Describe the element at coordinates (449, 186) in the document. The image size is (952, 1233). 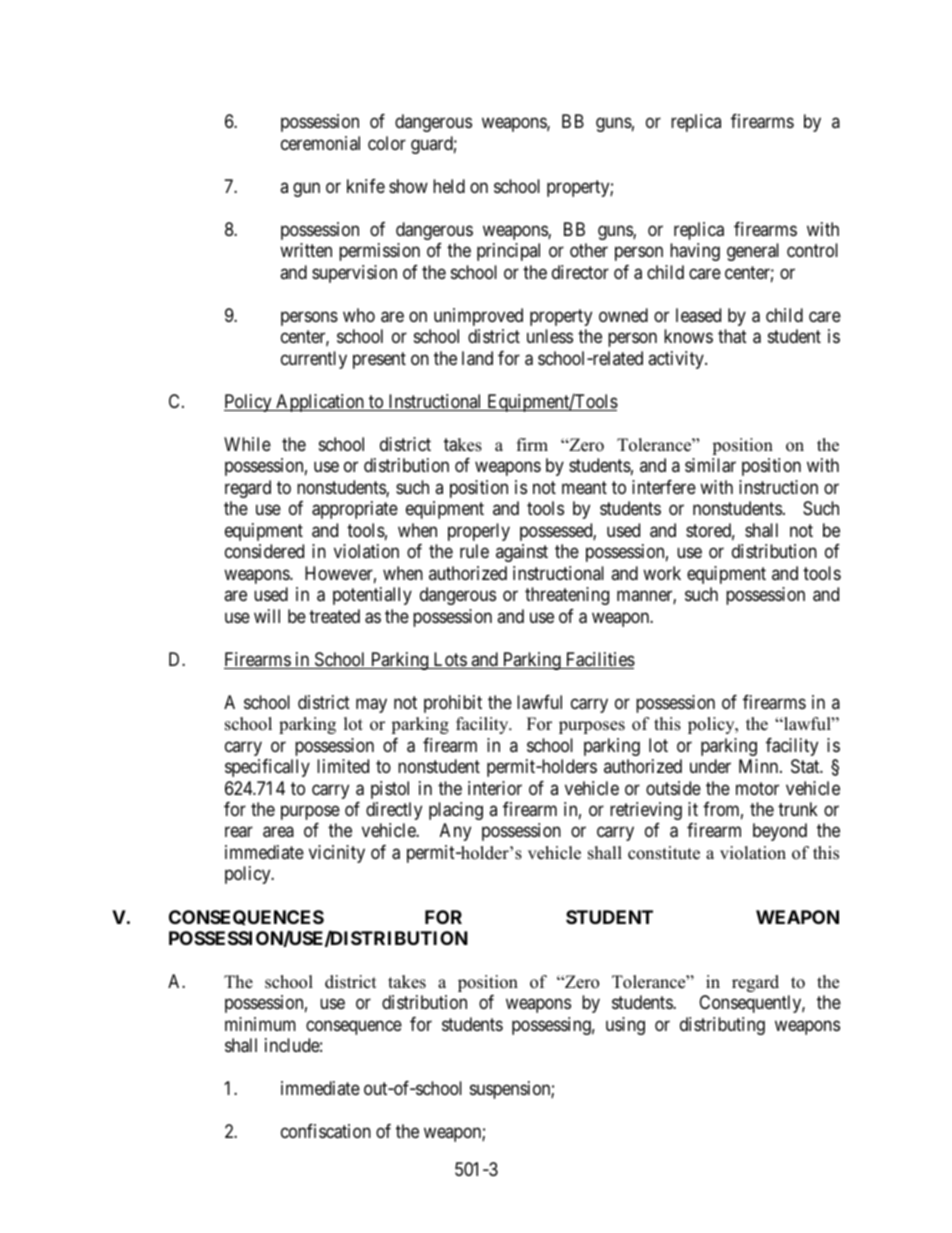
I see `held` at that location.
